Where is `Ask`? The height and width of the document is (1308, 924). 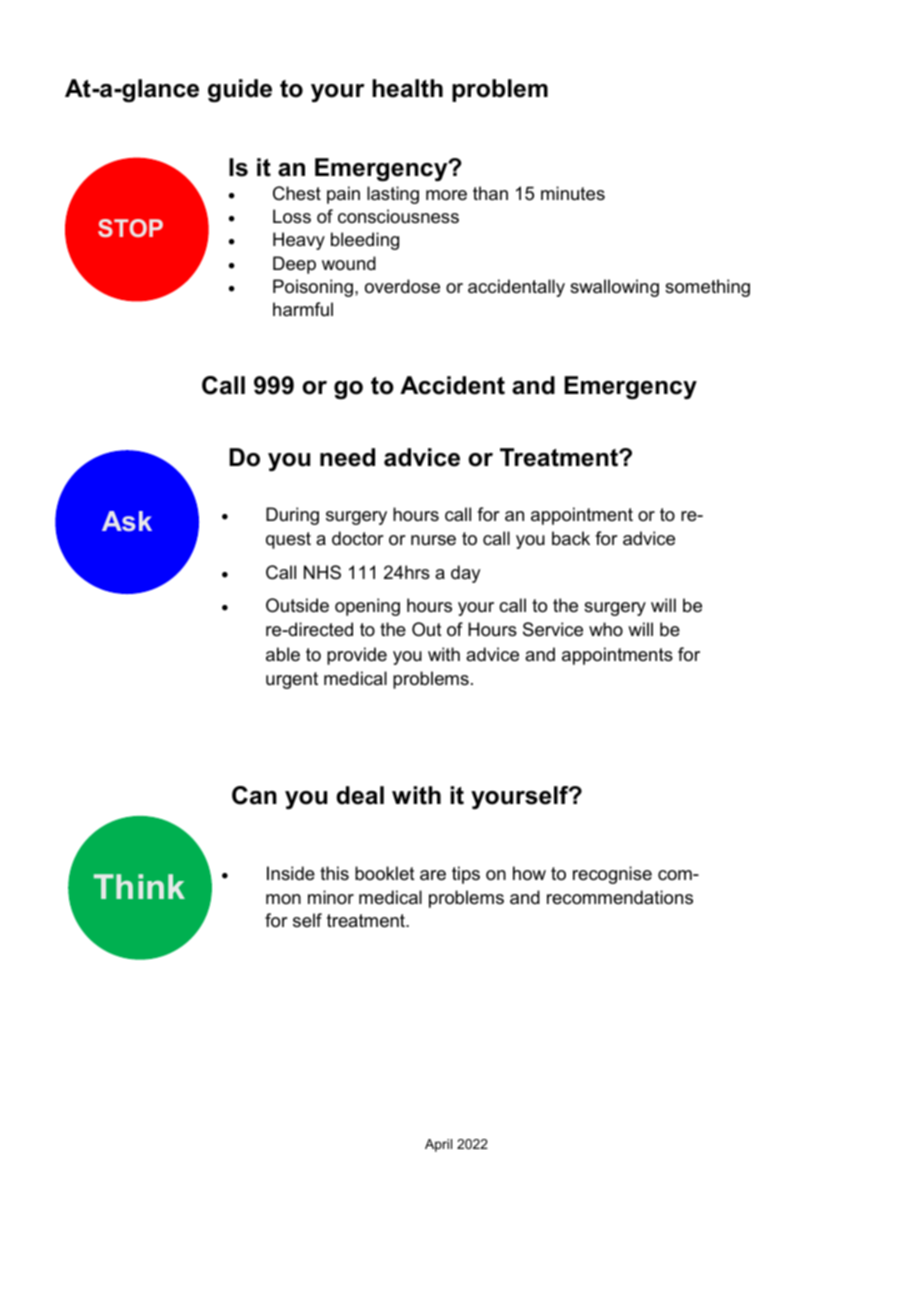
Ask is located at coordinates (127, 521).
